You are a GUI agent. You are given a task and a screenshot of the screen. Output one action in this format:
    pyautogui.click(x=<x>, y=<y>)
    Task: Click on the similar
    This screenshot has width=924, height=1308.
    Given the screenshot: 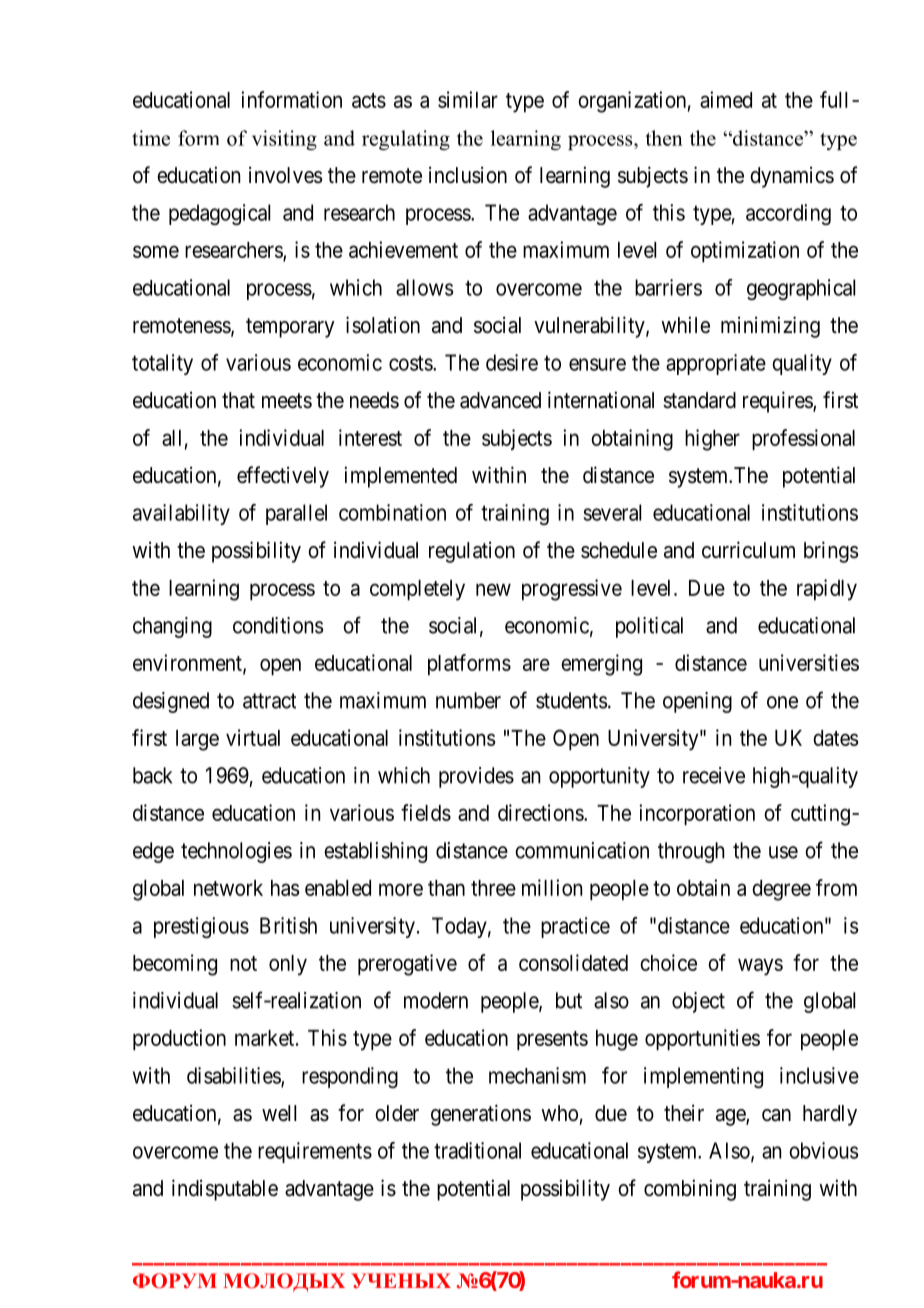 What is the action you would take?
    pyautogui.click(x=468, y=99)
